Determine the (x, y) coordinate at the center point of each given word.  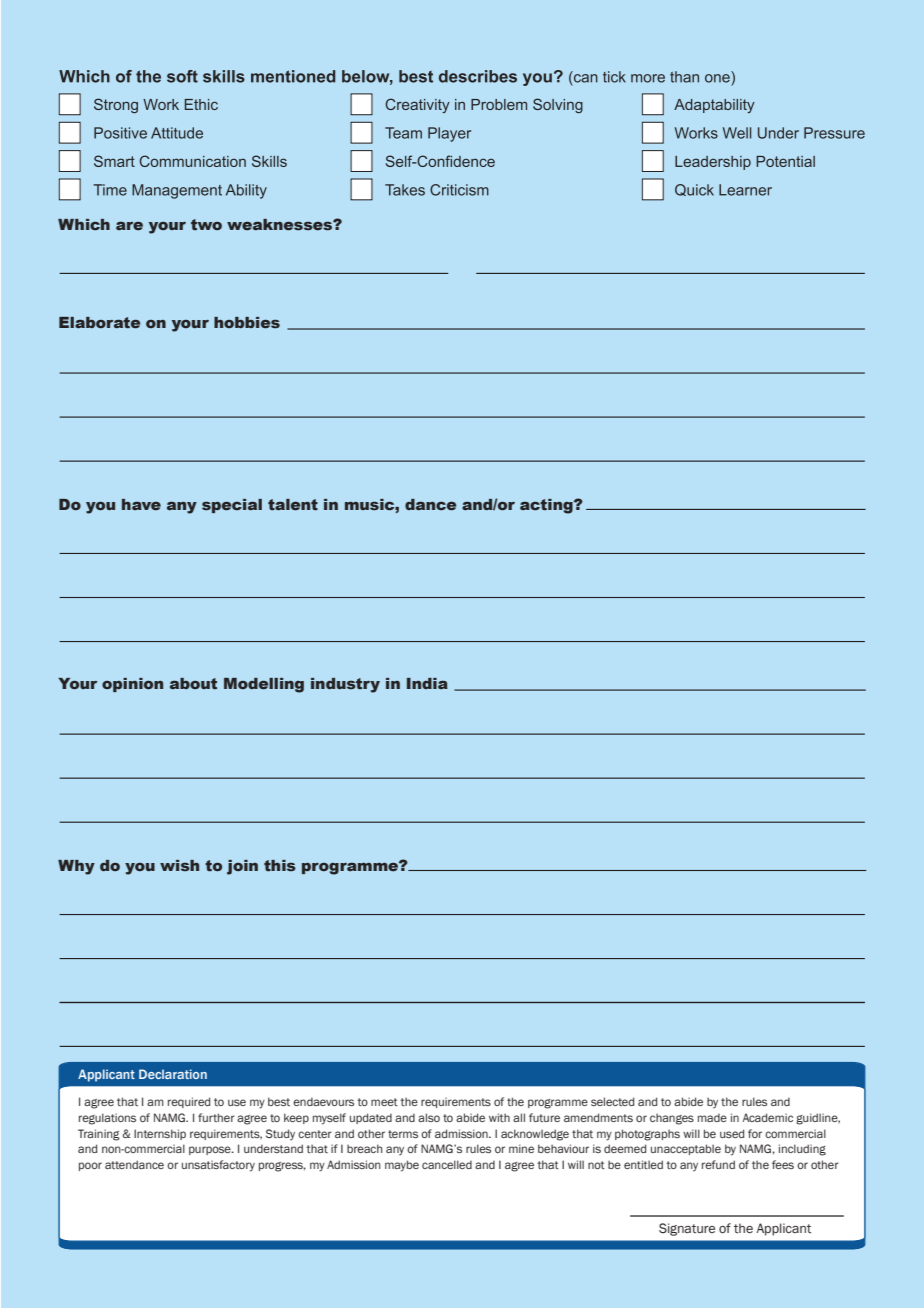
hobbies (247, 323)
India (427, 683)
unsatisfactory (218, 1166)
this (280, 865)
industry (345, 685)
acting (547, 506)
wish (179, 865)
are (129, 225)
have (141, 504)
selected (612, 1101)
